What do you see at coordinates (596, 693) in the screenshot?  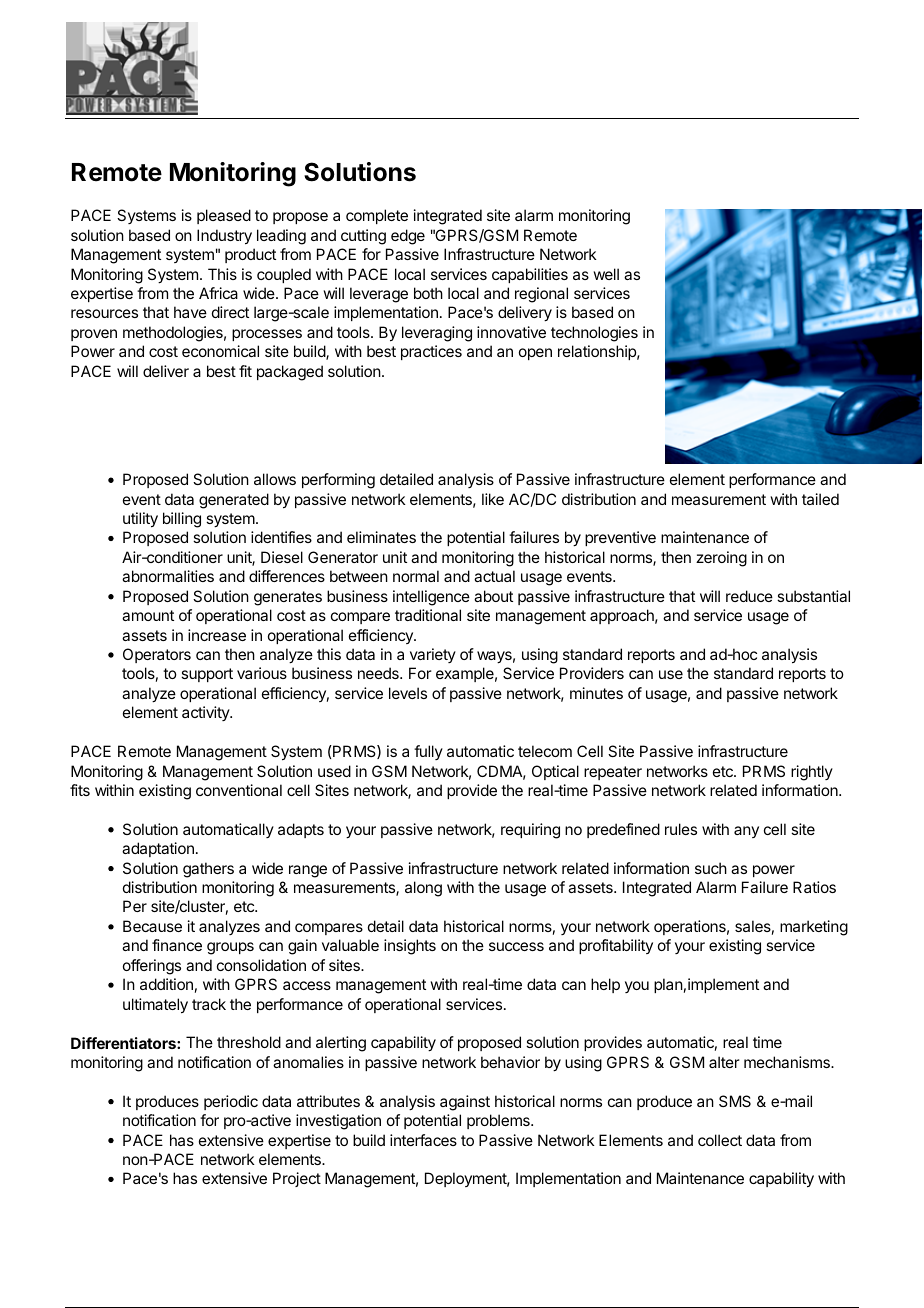 I see `minutes` at bounding box center [596, 693].
